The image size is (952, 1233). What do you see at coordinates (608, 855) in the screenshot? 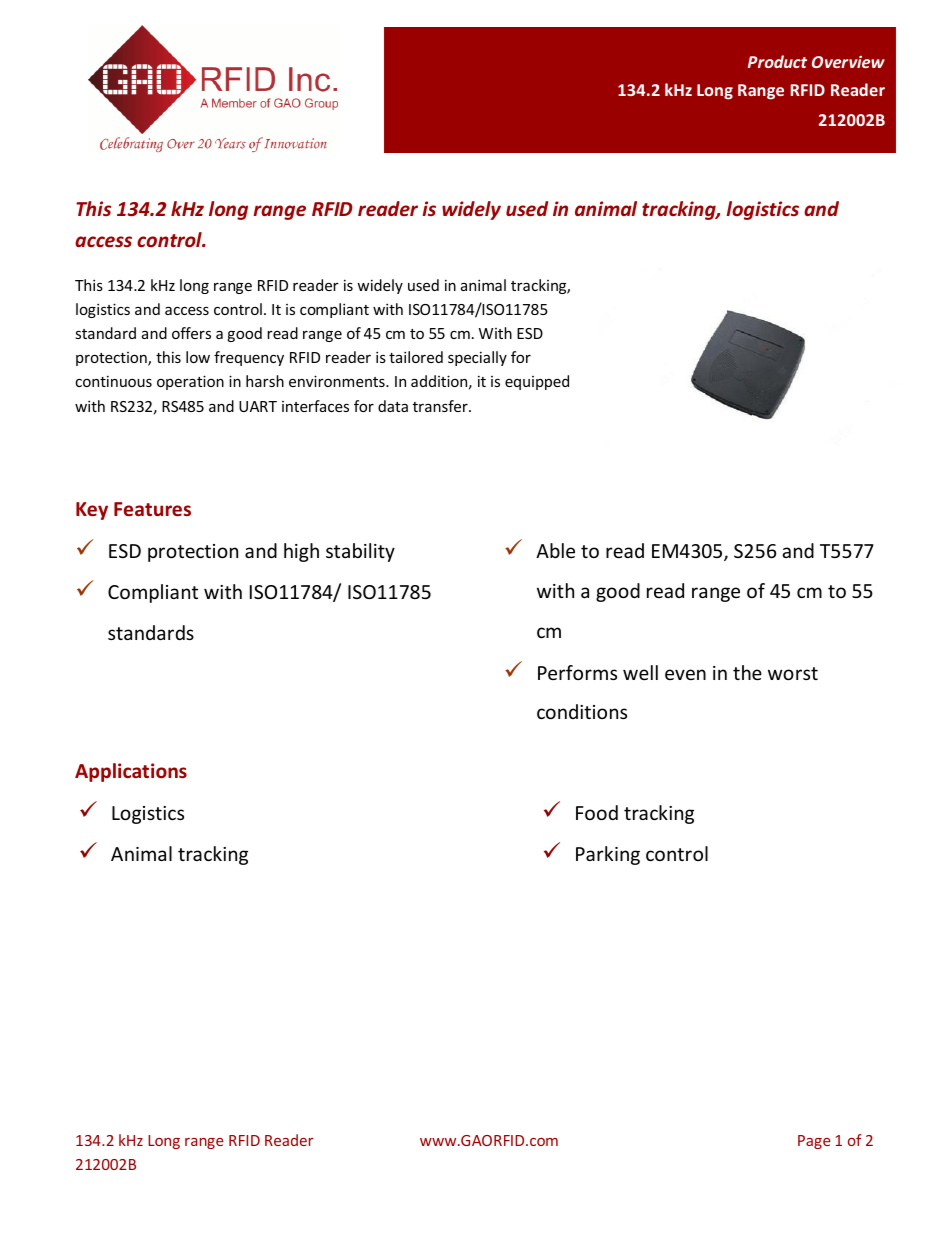
I see `Parking` at bounding box center [608, 855].
